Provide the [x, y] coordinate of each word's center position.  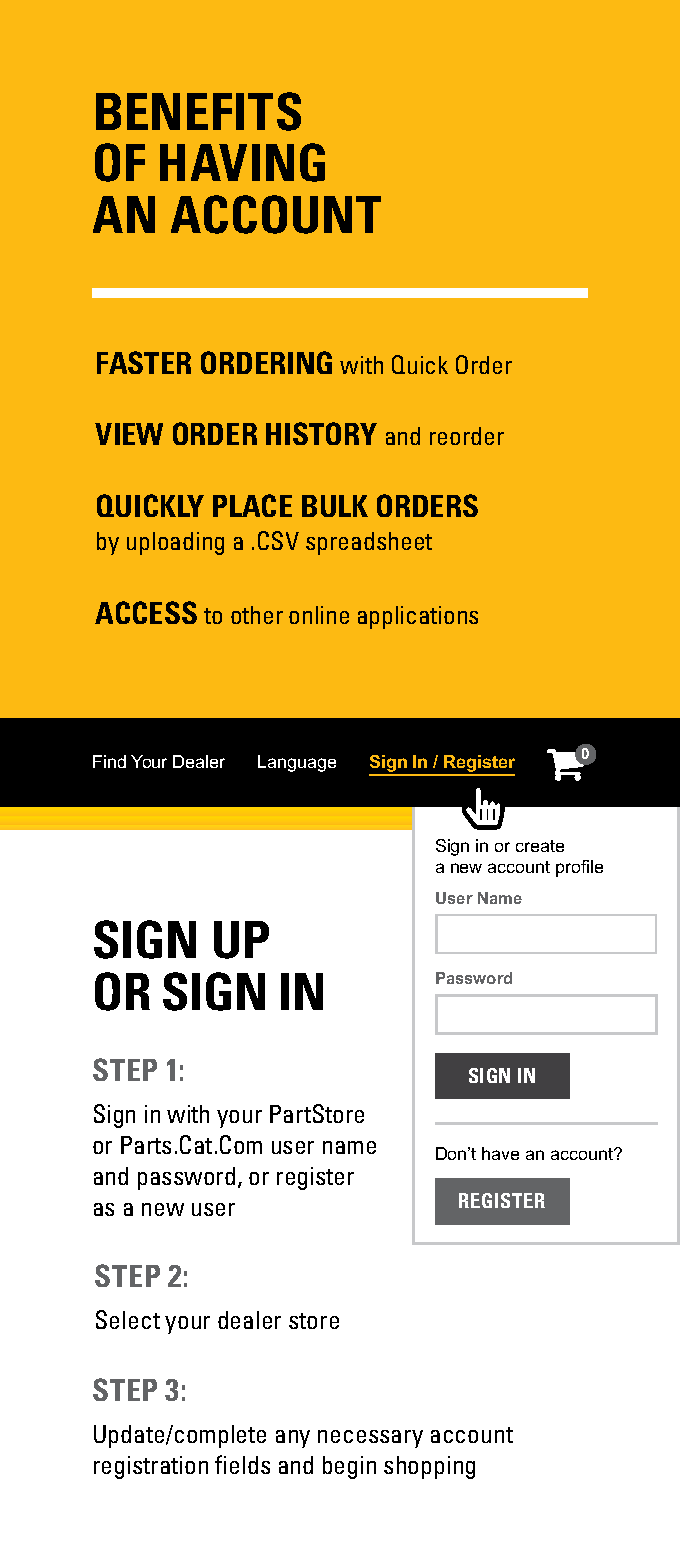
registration [151, 1467]
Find [109, 761]
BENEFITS [198, 111]
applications [418, 617]
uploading [175, 543]
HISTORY [321, 433]
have [500, 1153]
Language [297, 763]
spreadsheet [369, 543]
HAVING [242, 162]
